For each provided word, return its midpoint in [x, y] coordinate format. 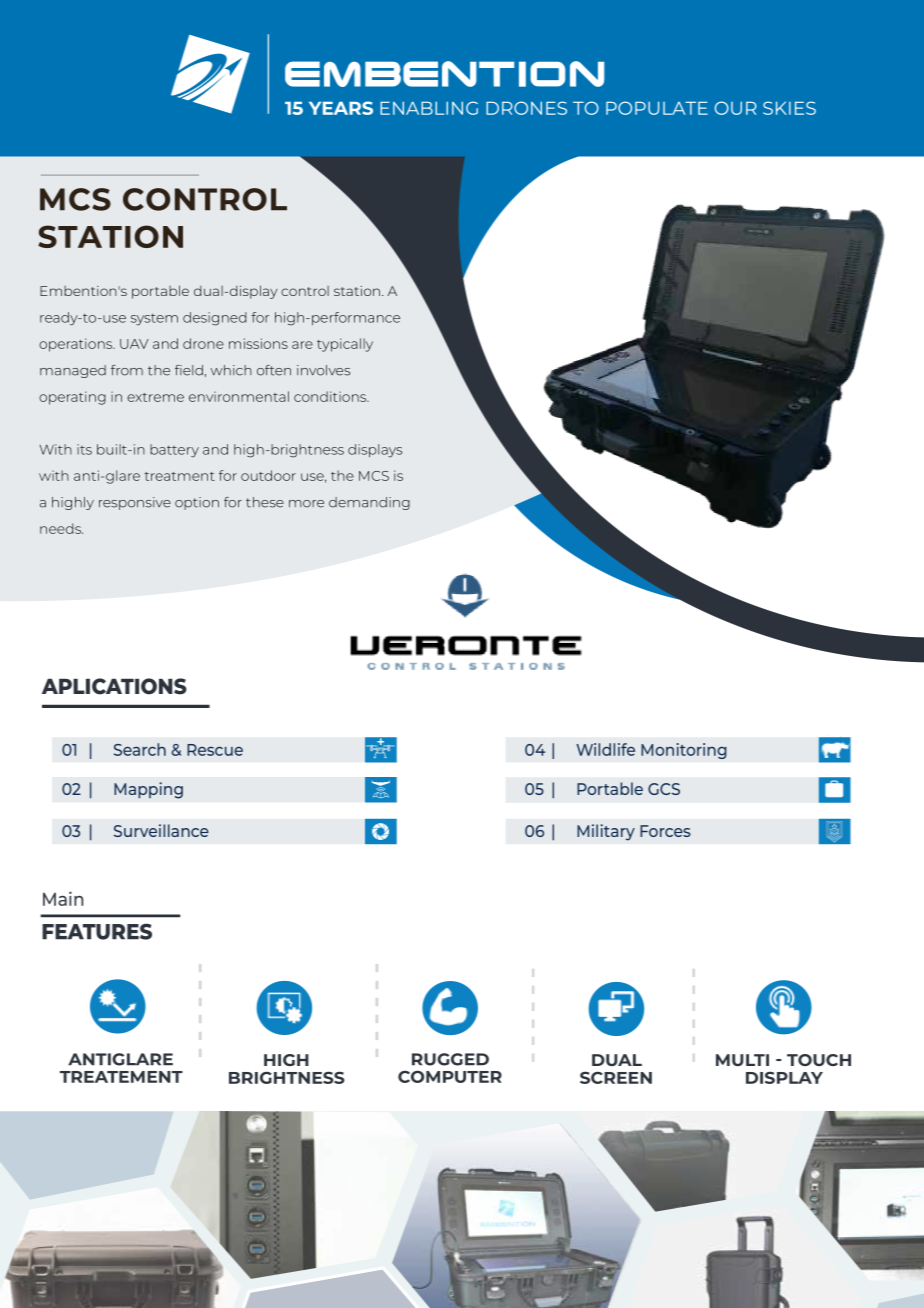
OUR [735, 108]
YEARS [341, 108]
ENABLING [429, 108]
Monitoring [684, 751]
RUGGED [450, 1059]
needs [61, 528]
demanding [369, 503]
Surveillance [161, 830]
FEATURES [97, 931]
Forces [665, 831]
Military [606, 832]
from [127, 370]
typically [345, 345]
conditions [331, 396]
